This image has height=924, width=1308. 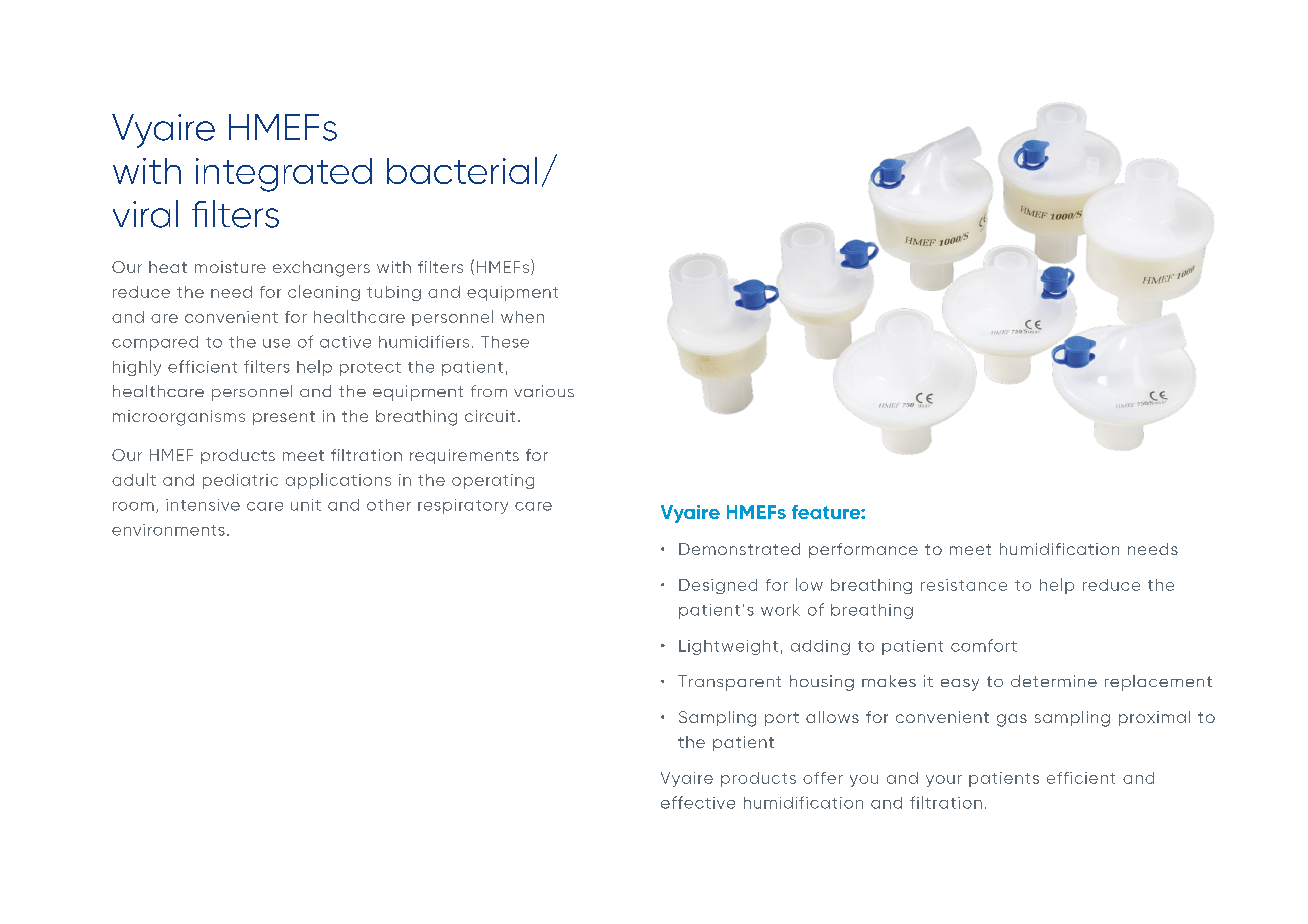 I want to click on bacterial, so click(x=462, y=170).
